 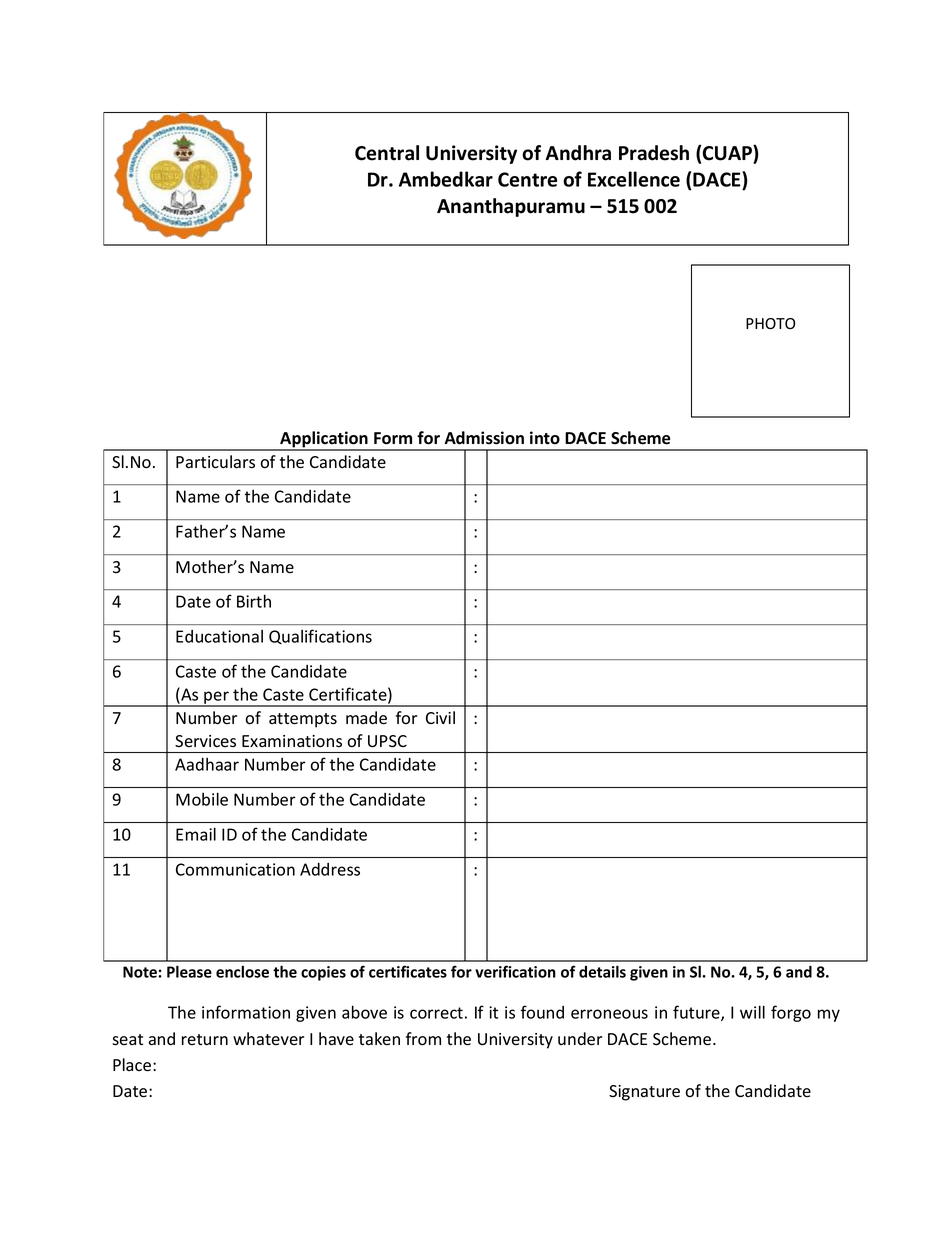 I want to click on Civil, so click(x=440, y=717).
